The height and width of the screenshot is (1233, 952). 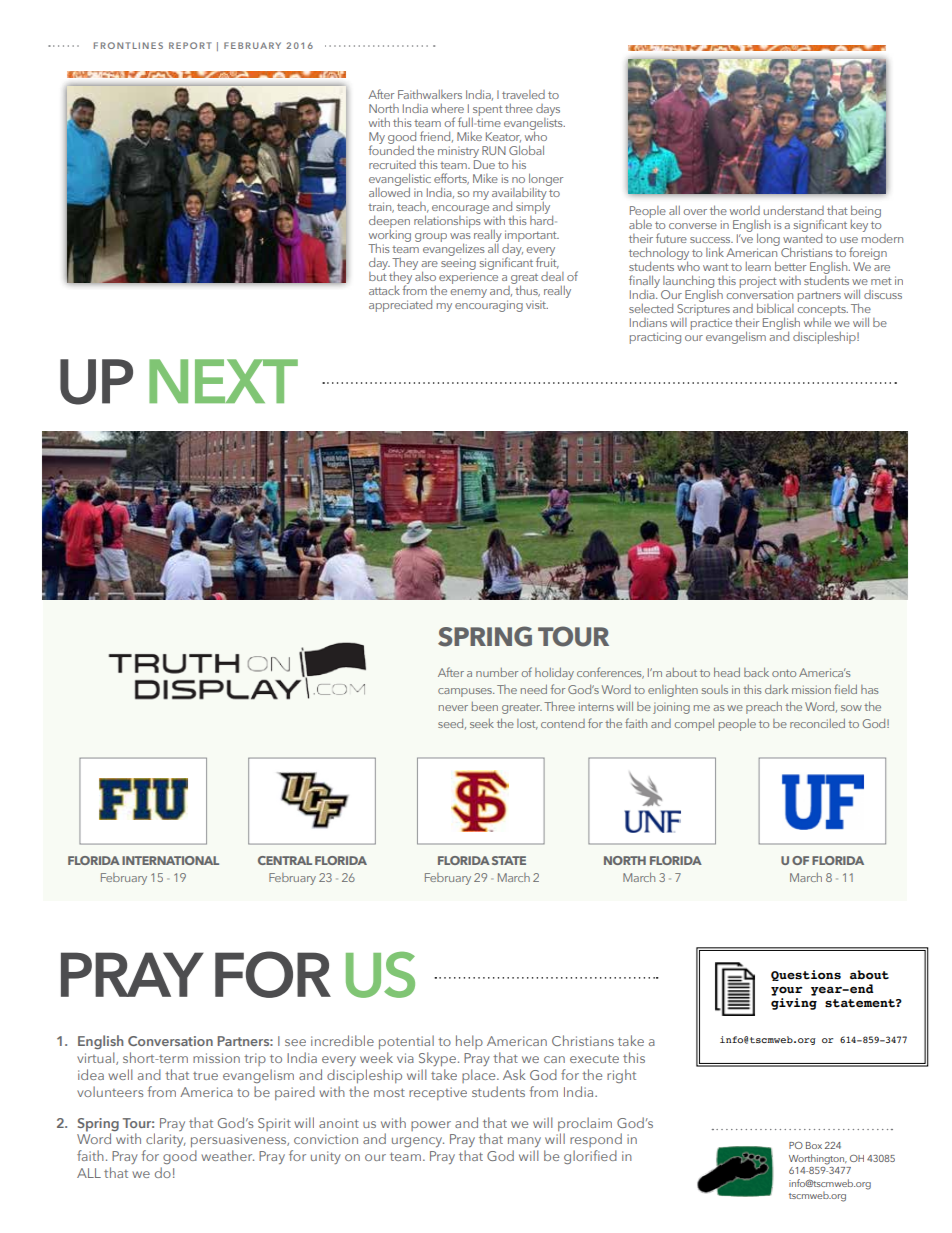 I want to click on number, so click(x=497, y=672).
